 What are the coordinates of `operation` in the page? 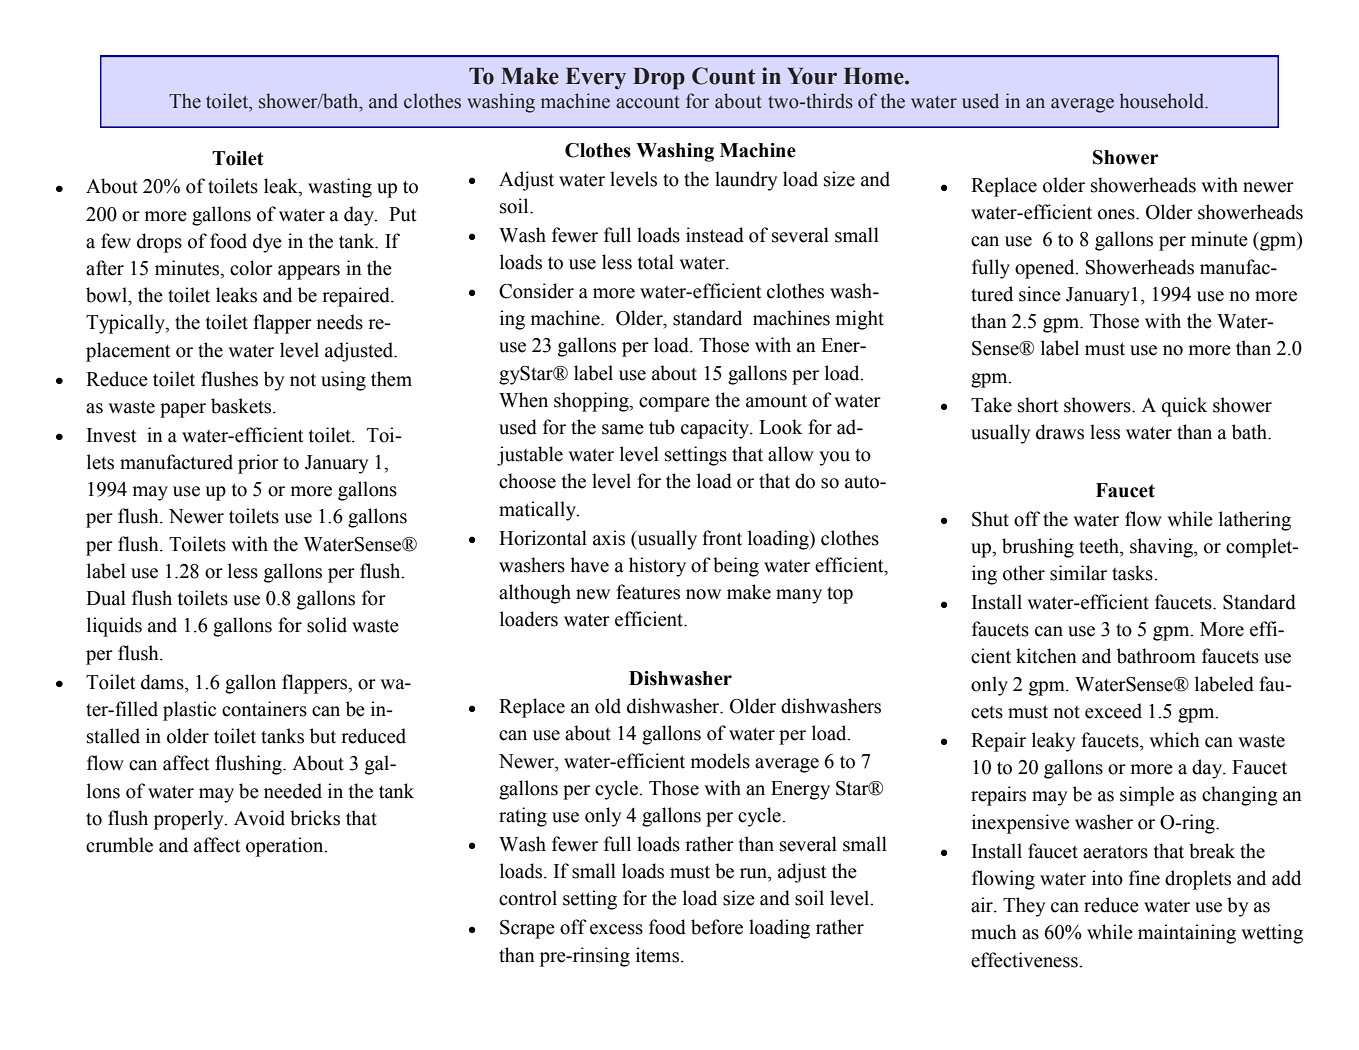 It's located at (286, 847).
